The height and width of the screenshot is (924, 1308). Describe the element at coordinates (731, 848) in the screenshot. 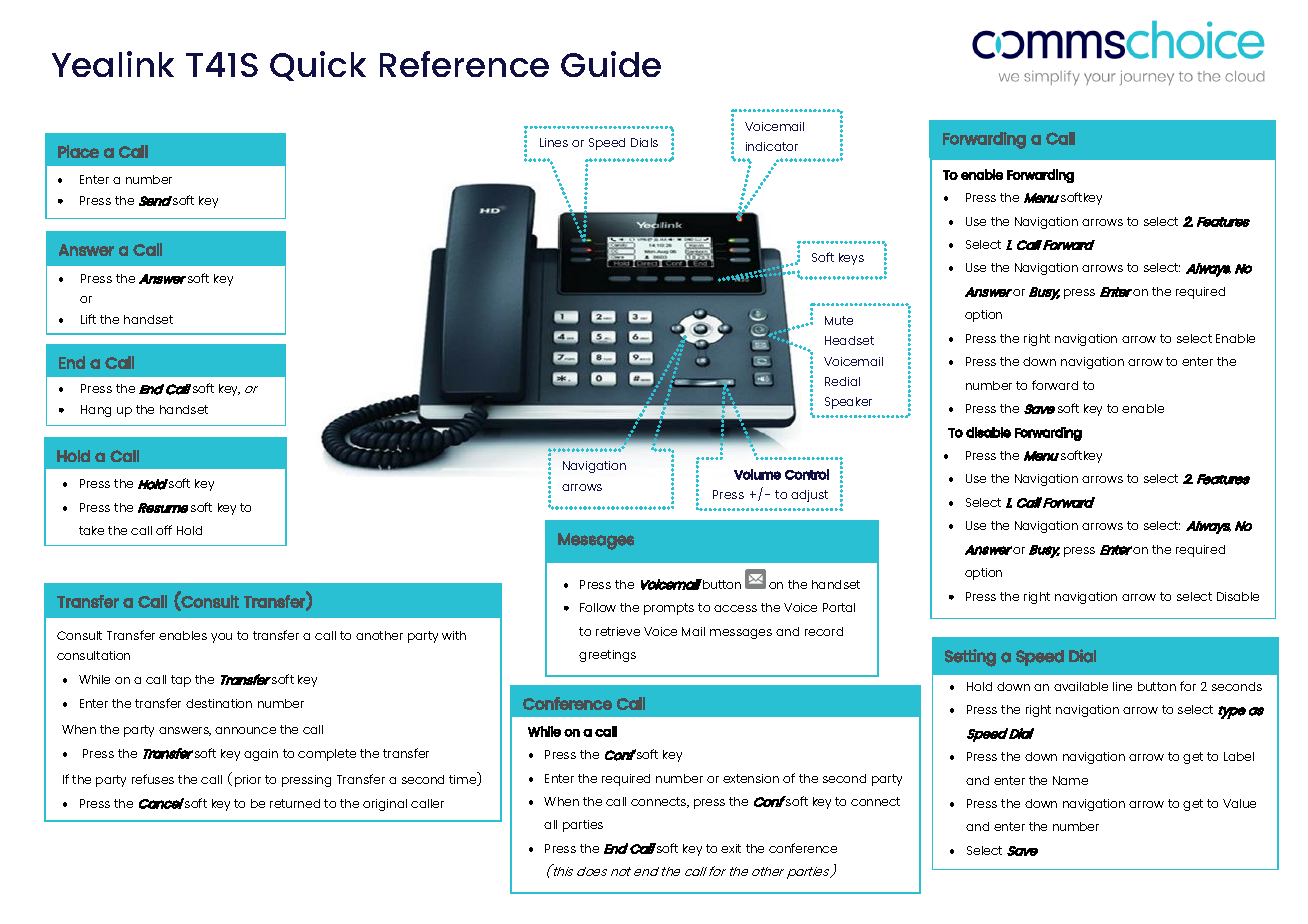

I see `exit` at that location.
